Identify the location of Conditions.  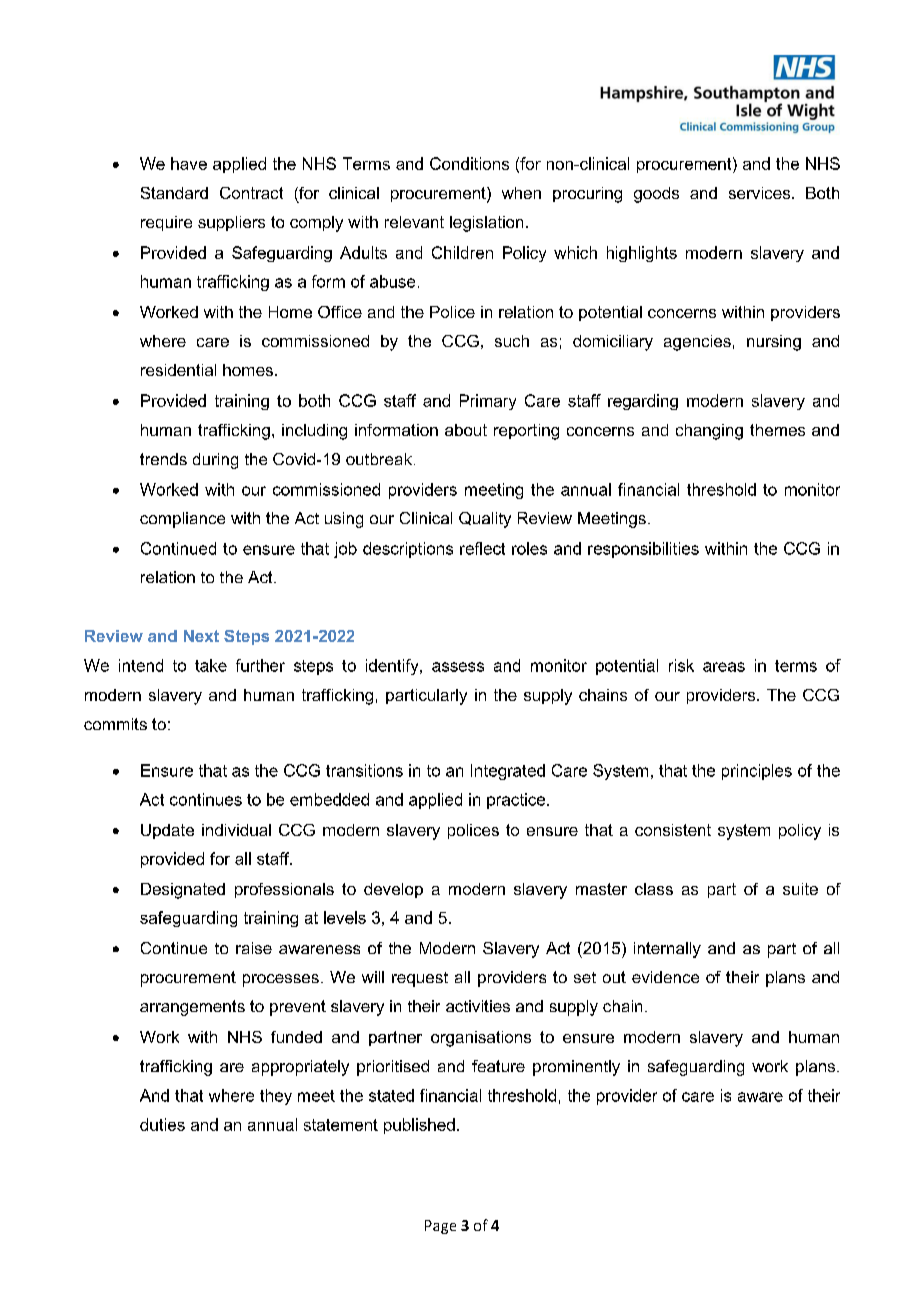
(469, 163).
